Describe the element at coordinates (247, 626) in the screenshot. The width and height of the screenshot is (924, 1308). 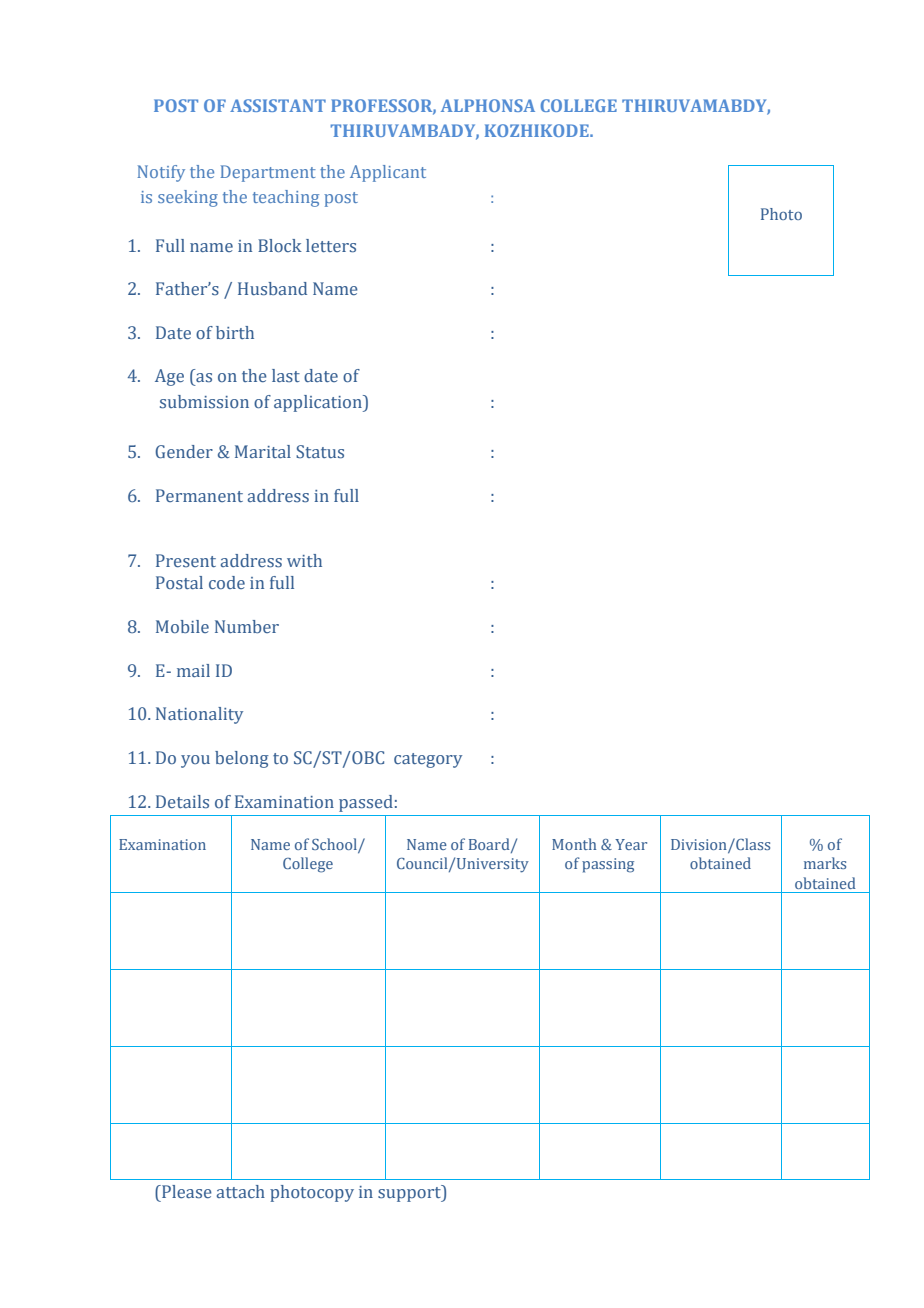
I see `Number` at that location.
